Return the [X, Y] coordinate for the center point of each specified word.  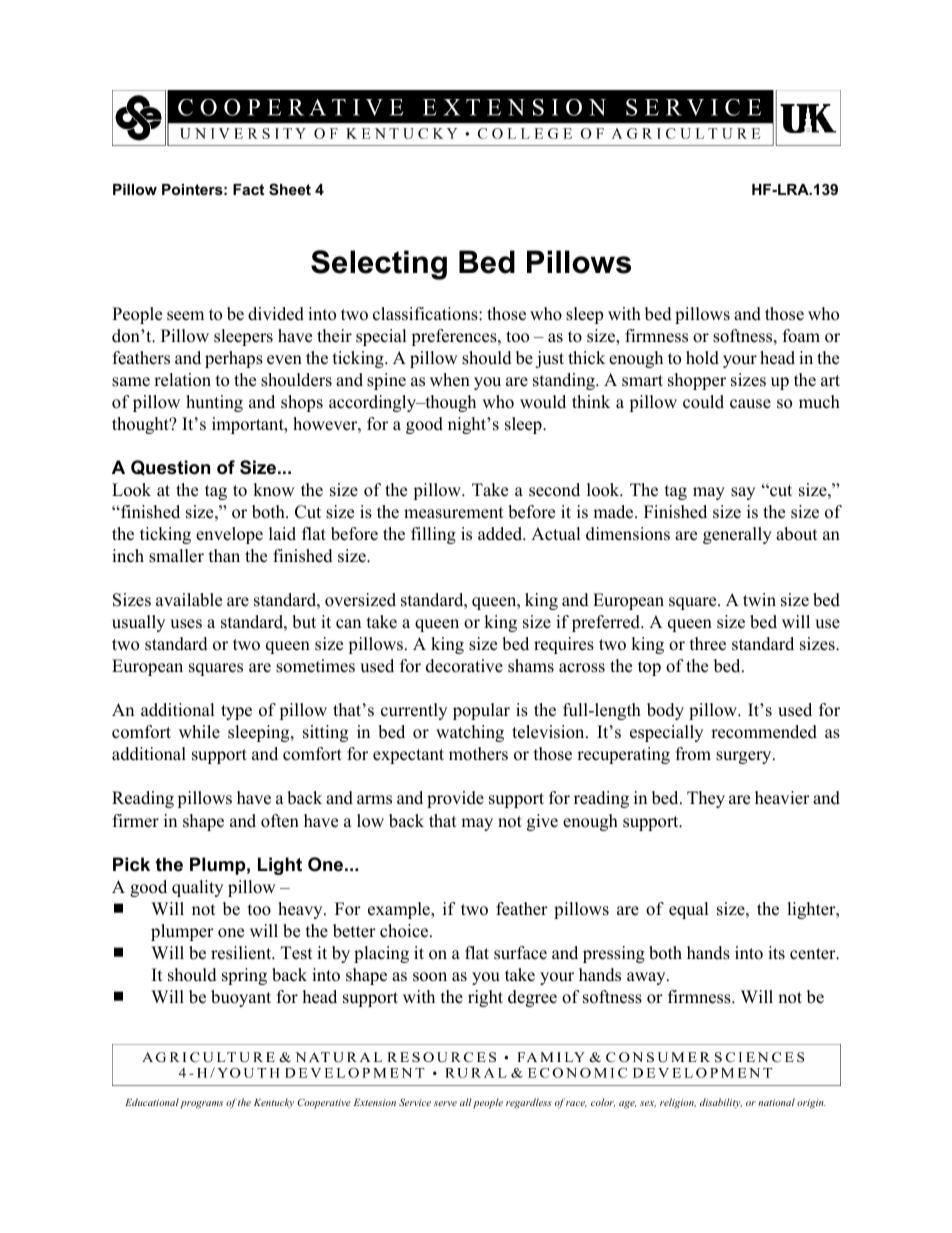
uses [186, 624]
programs [201, 1105]
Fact [248, 189]
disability [721, 1103]
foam [801, 336]
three [708, 644]
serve [445, 1103]
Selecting [379, 265]
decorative [464, 666]
